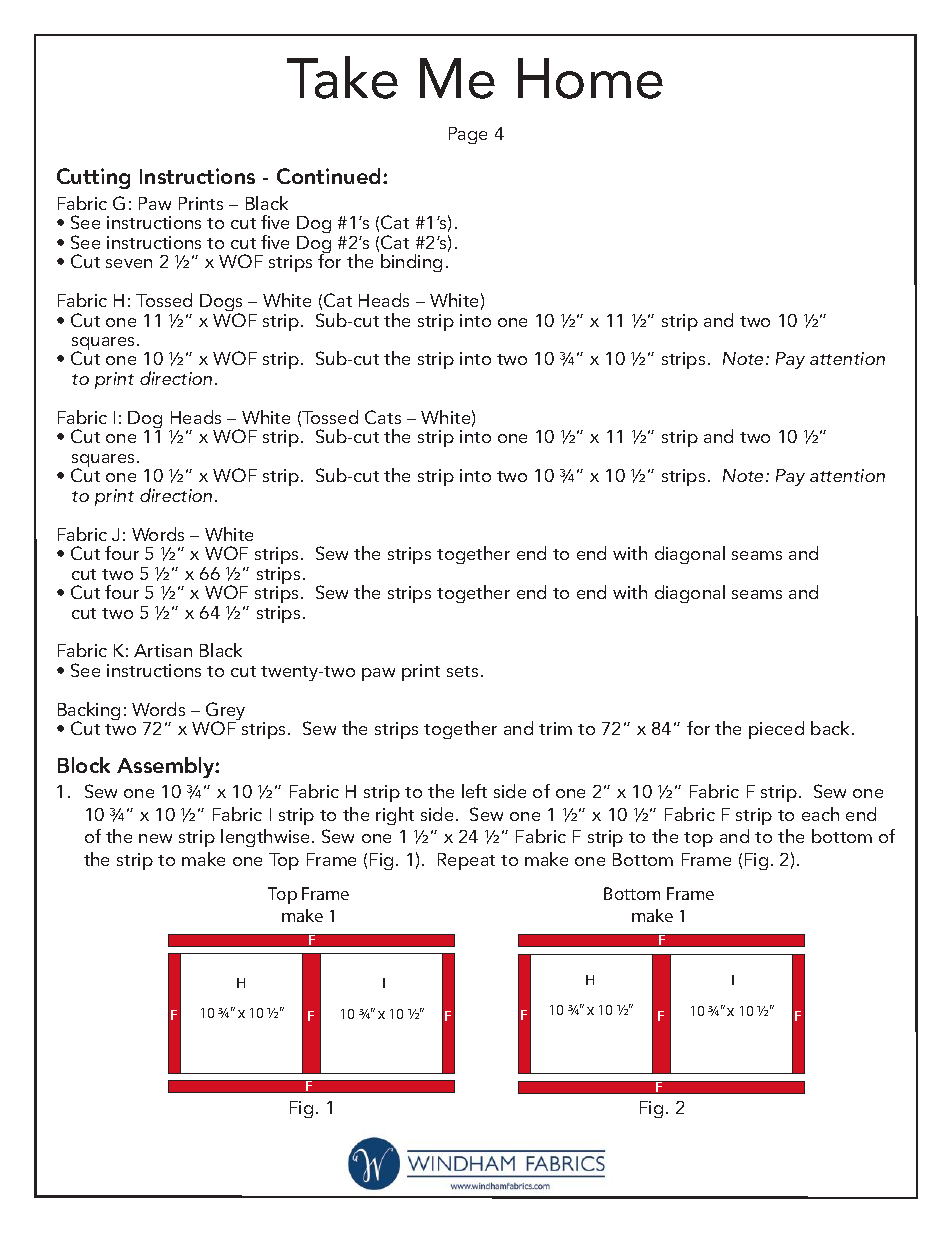 This screenshot has height=1233, width=952. I want to click on Home, so click(590, 78).
